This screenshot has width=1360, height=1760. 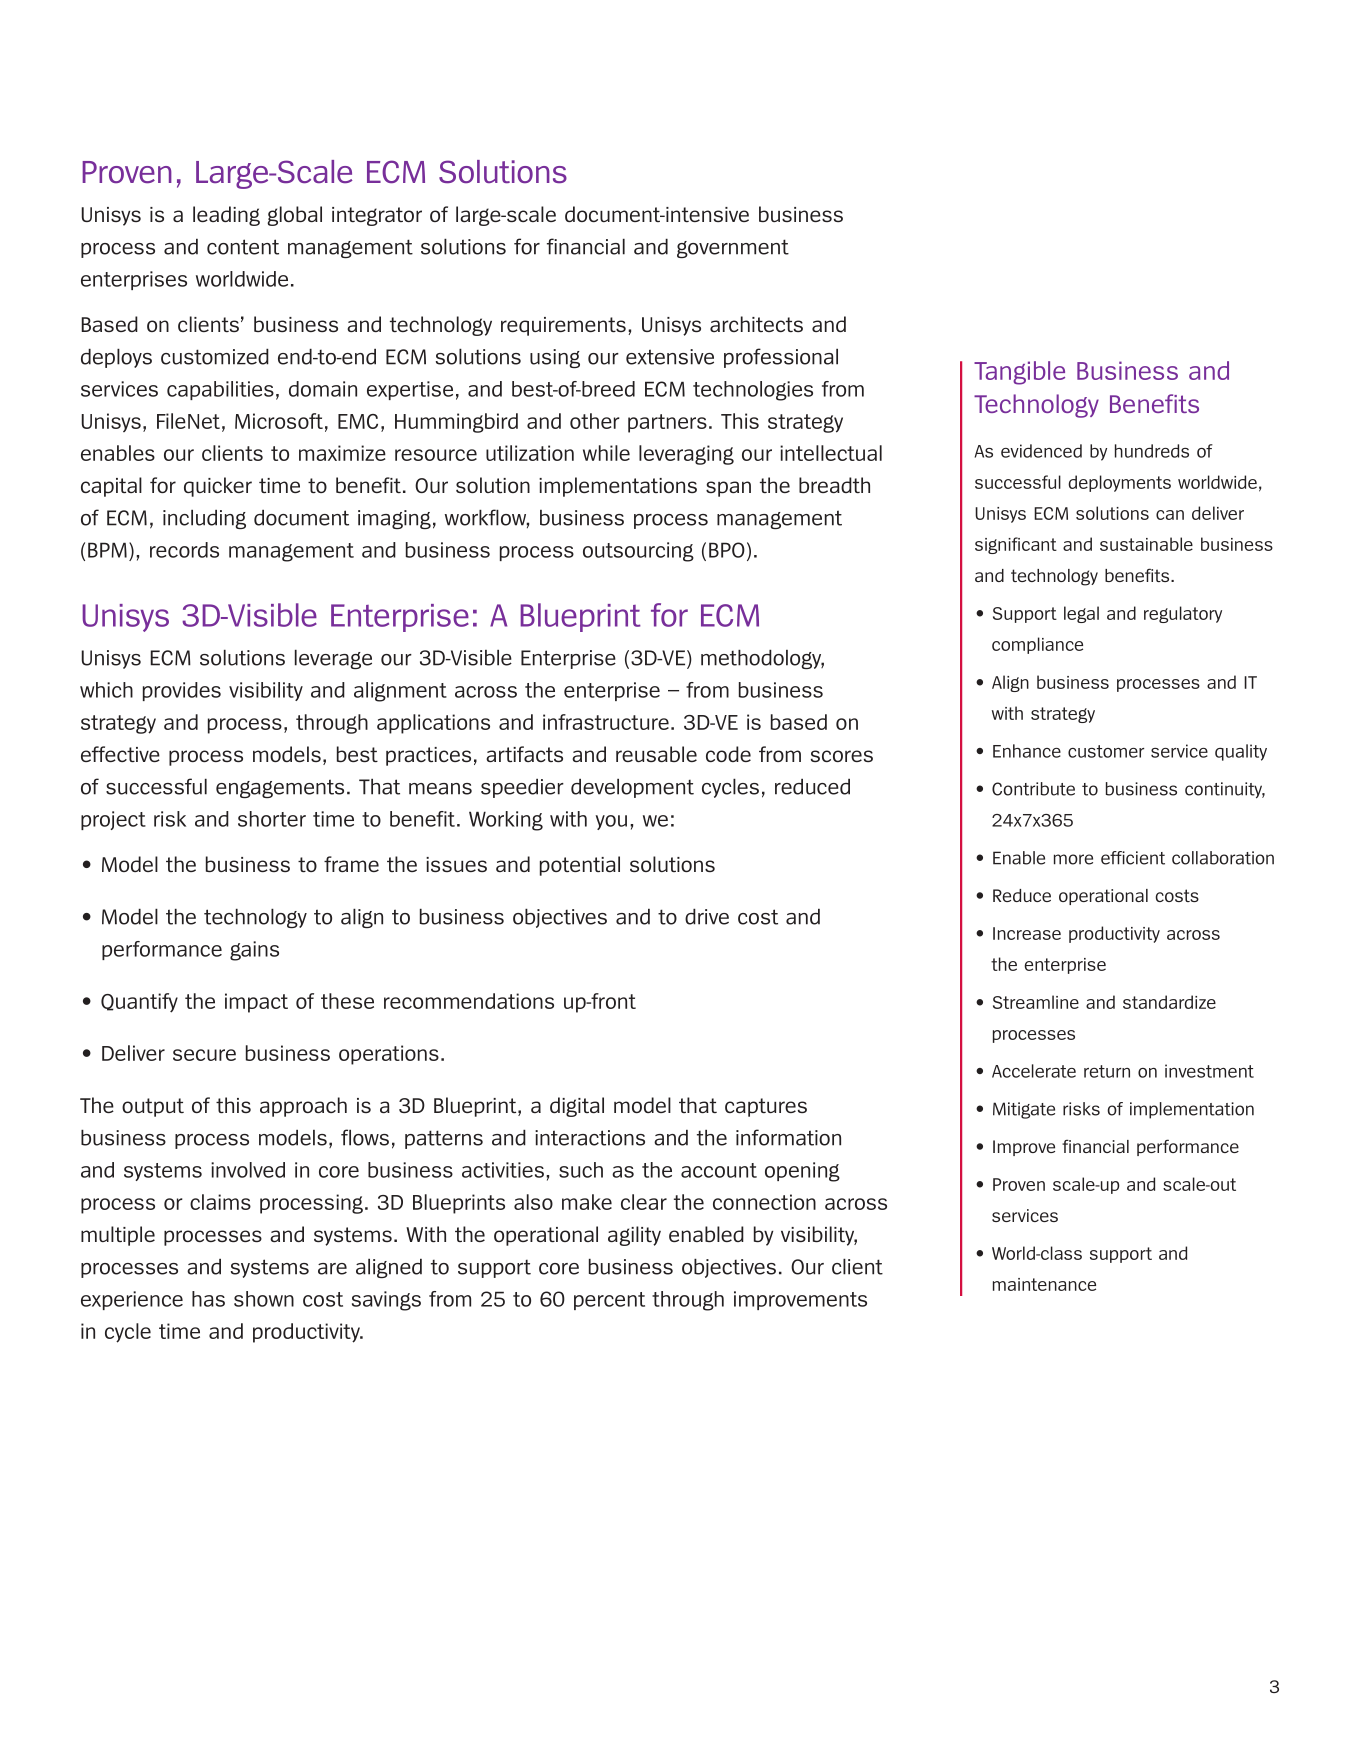 I want to click on engagements, so click(x=280, y=788).
